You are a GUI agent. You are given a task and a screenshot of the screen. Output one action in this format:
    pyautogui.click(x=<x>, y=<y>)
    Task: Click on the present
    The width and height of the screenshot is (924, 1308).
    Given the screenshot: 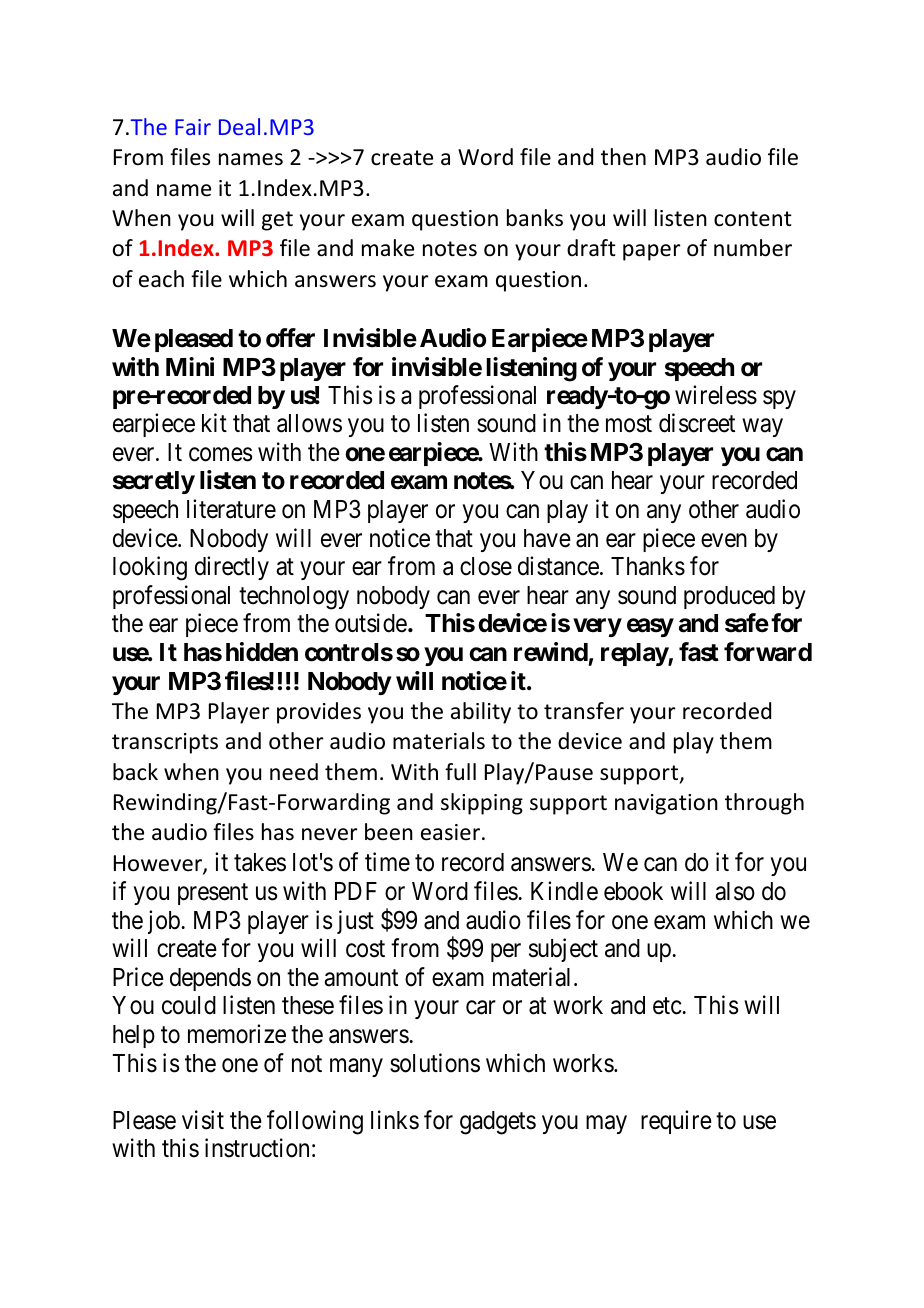 What is the action you would take?
    pyautogui.click(x=213, y=894)
